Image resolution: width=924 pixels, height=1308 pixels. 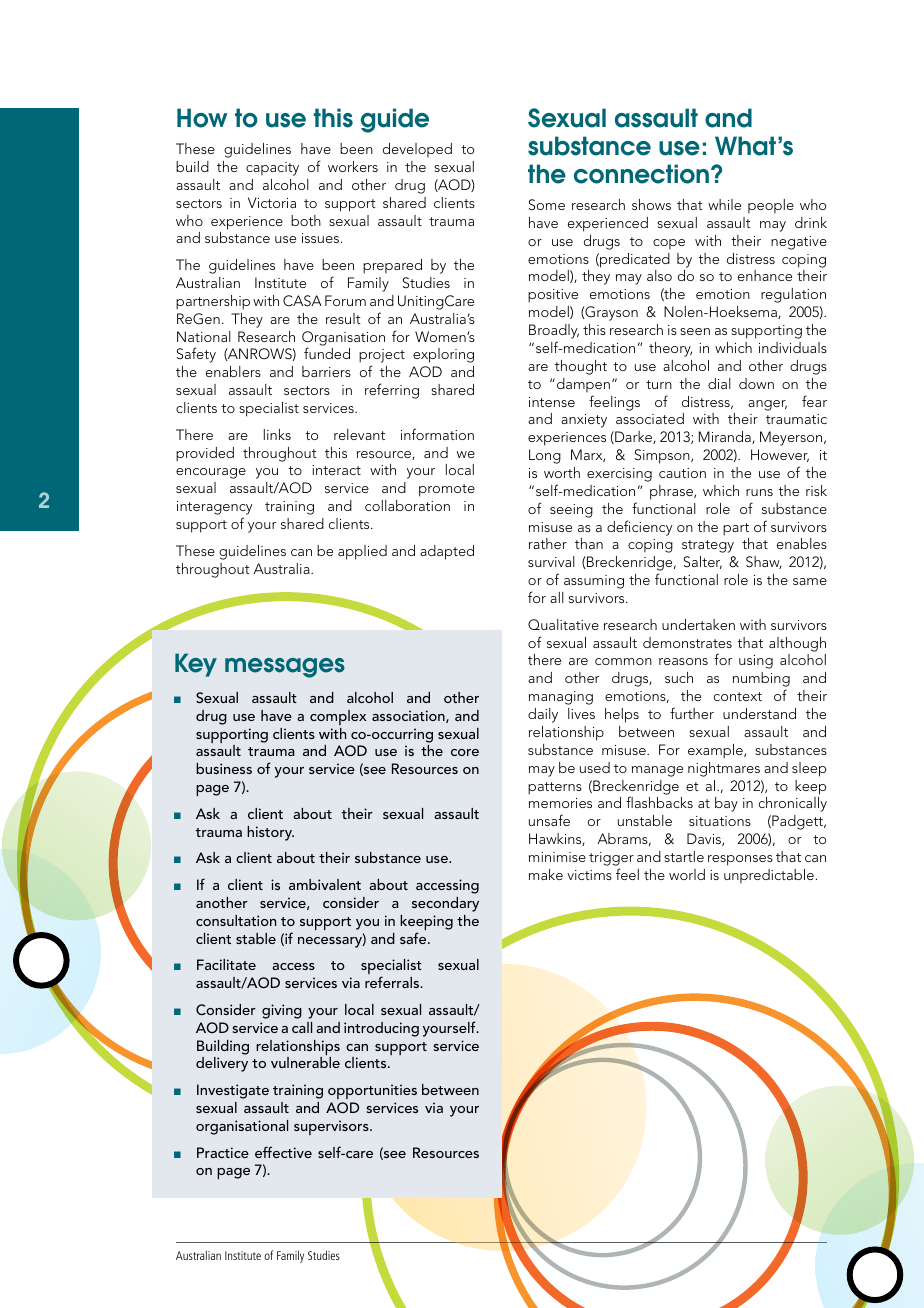 I want to click on anger, so click(x=767, y=405).
